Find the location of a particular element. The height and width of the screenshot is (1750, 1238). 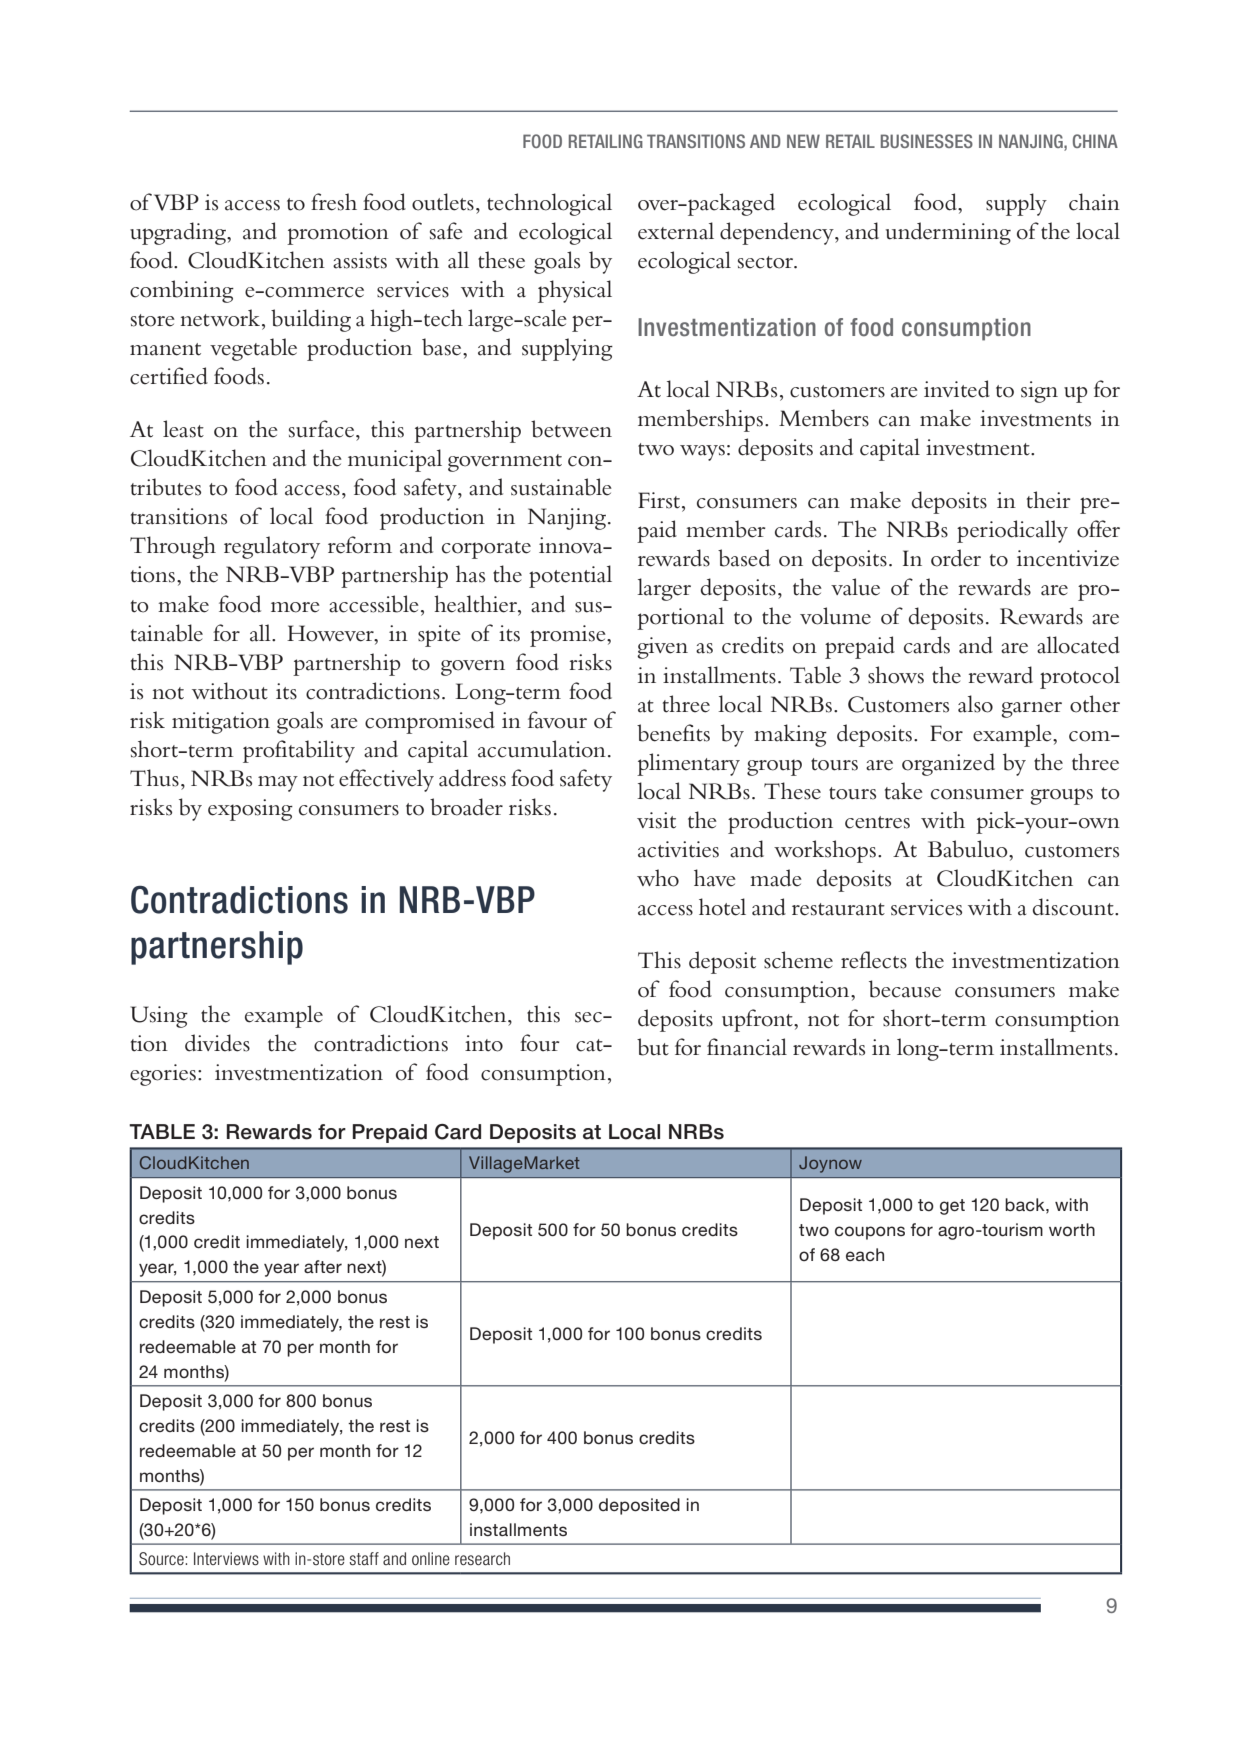

Interviews is located at coordinates (226, 1559).
